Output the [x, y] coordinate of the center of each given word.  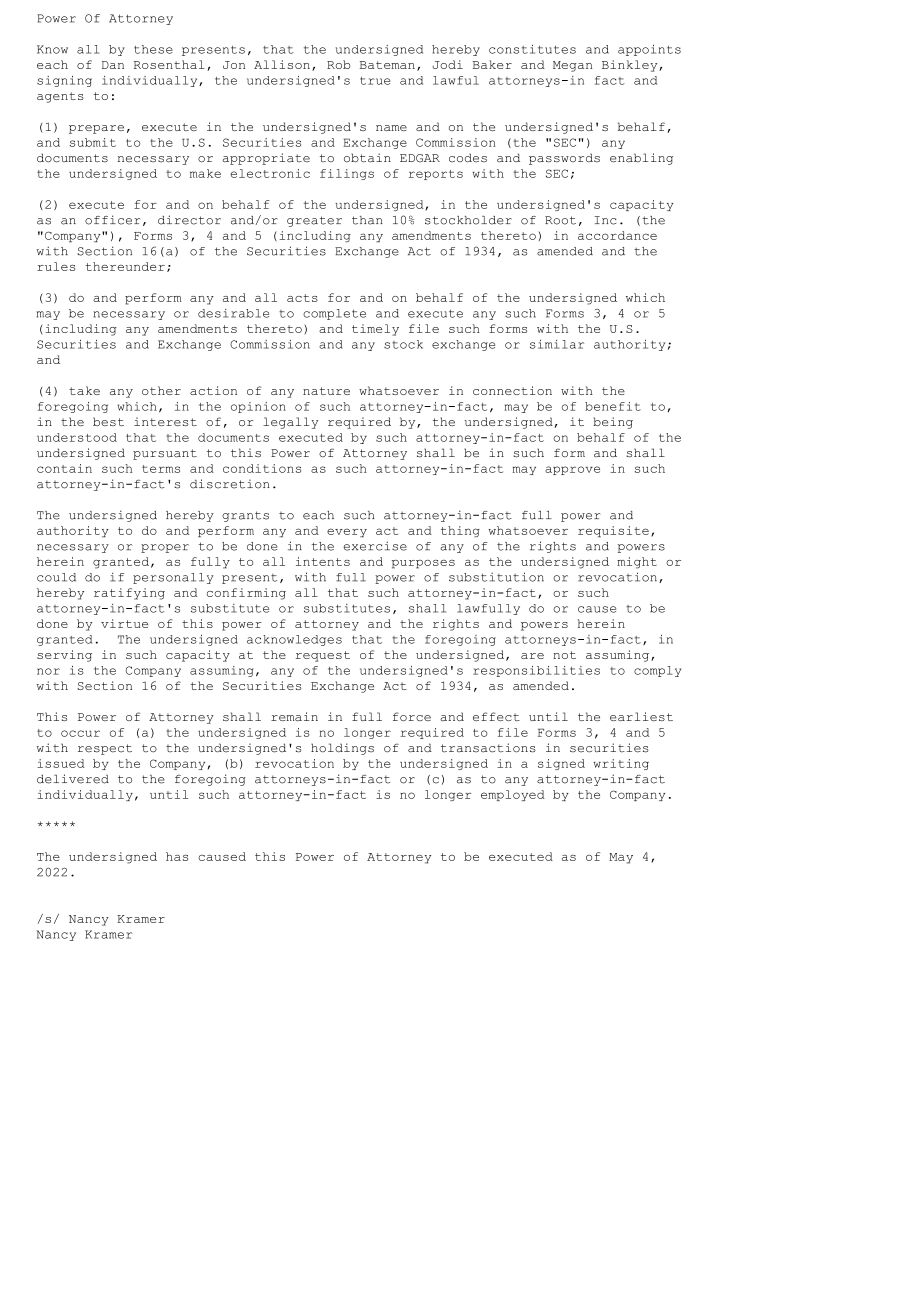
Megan [572, 66]
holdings [342, 749]
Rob [338, 64]
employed [513, 795]
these [153, 49]
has [177, 856]
